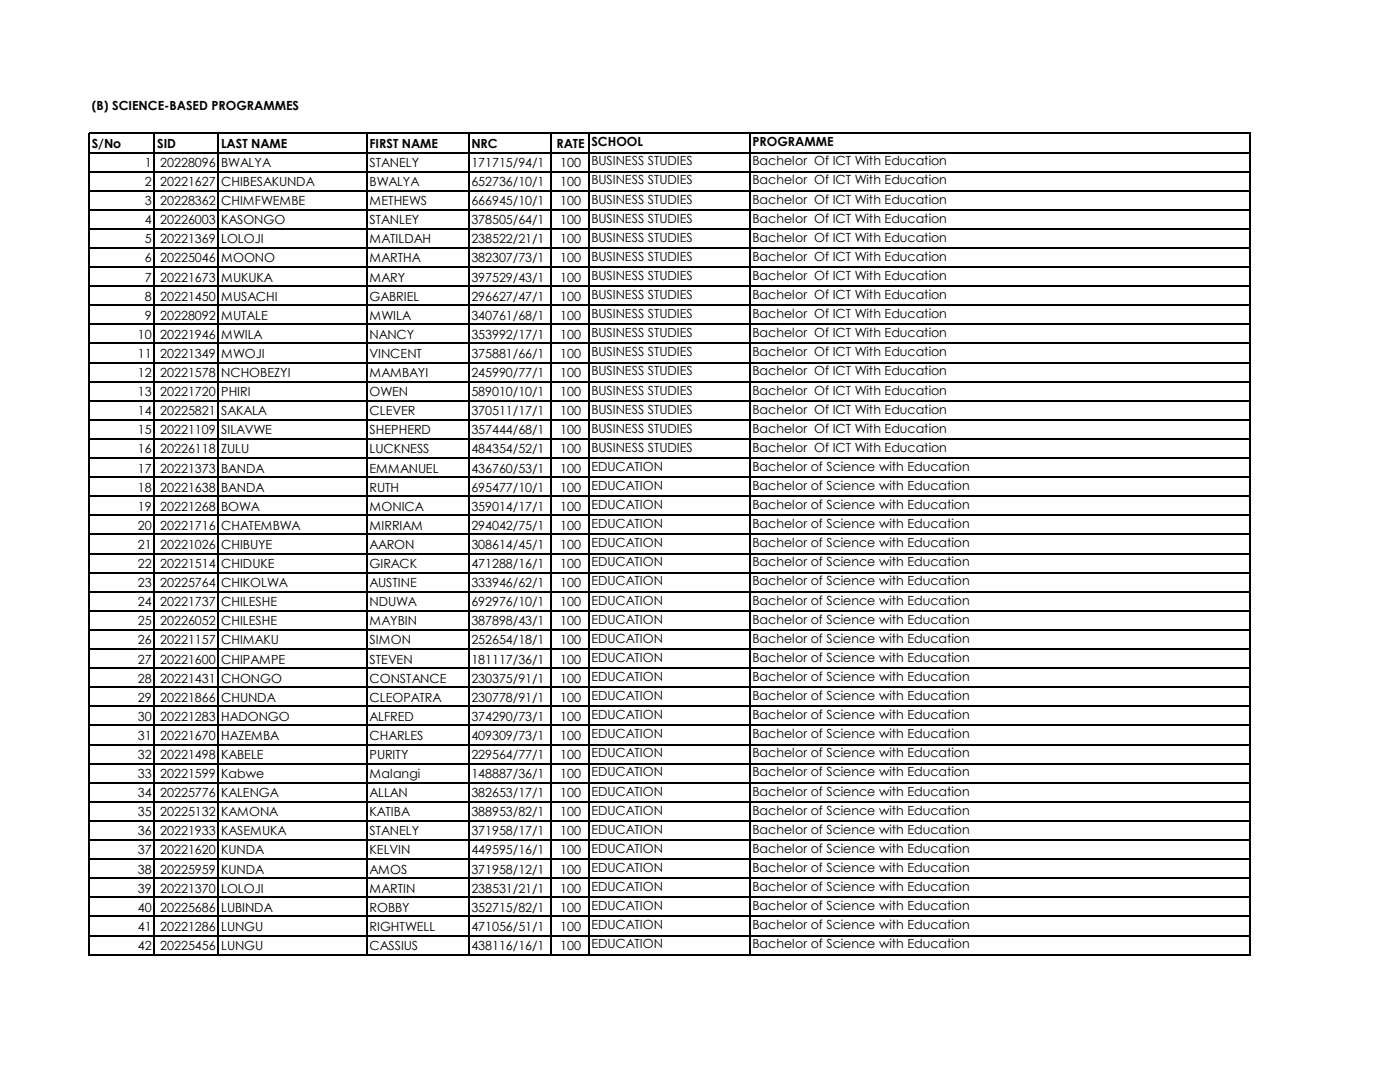 The width and height of the screenshot is (1385, 1070). What do you see at coordinates (484, 143) in the screenshot?
I see `NRC` at bounding box center [484, 143].
